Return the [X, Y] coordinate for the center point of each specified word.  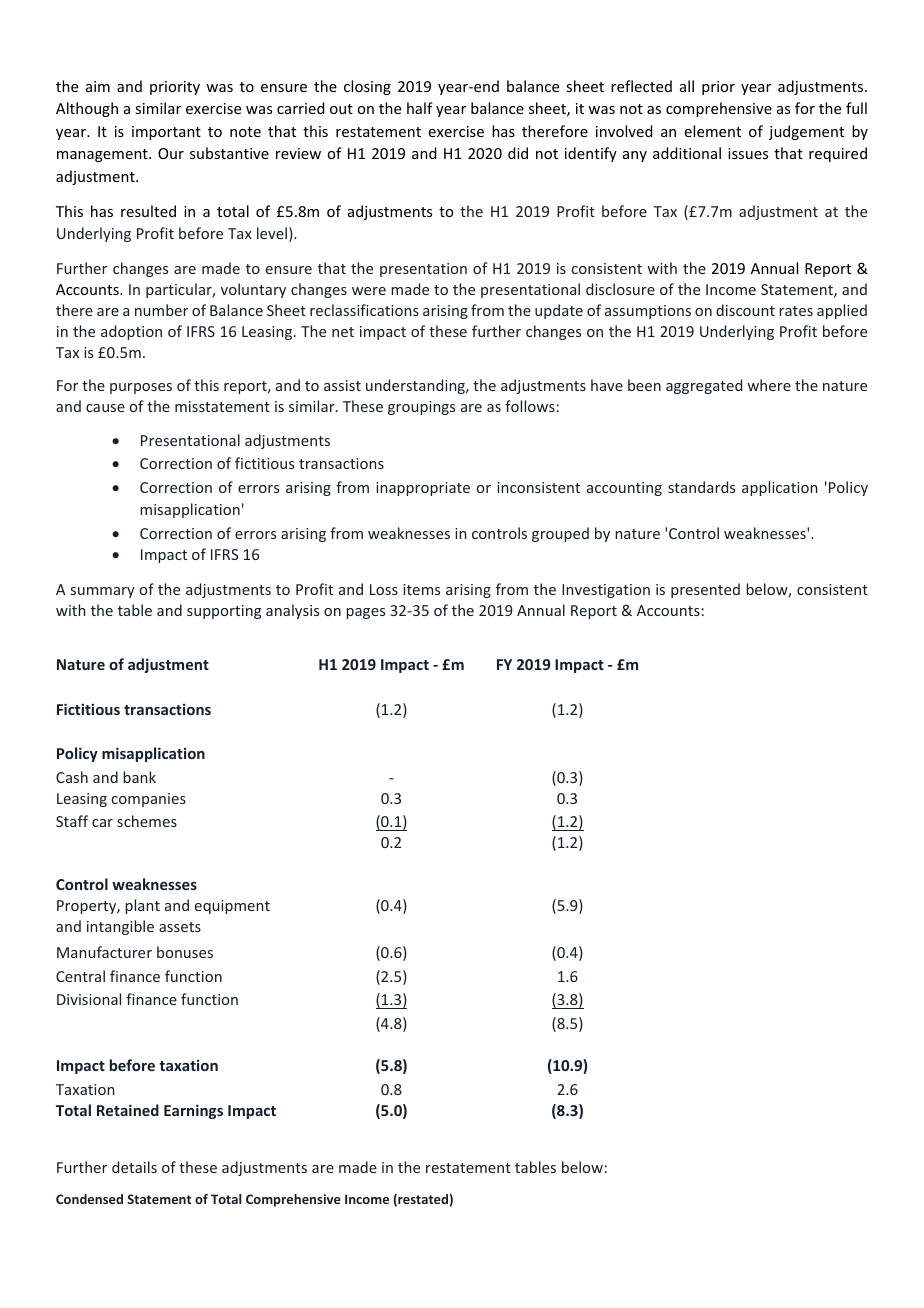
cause [105, 408]
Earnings [193, 1111]
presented [705, 590]
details [134, 1167]
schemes [147, 821]
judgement [806, 132]
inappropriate [423, 489]
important [166, 133]
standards [701, 487]
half [420, 108]
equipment [232, 907]
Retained [128, 1110]
